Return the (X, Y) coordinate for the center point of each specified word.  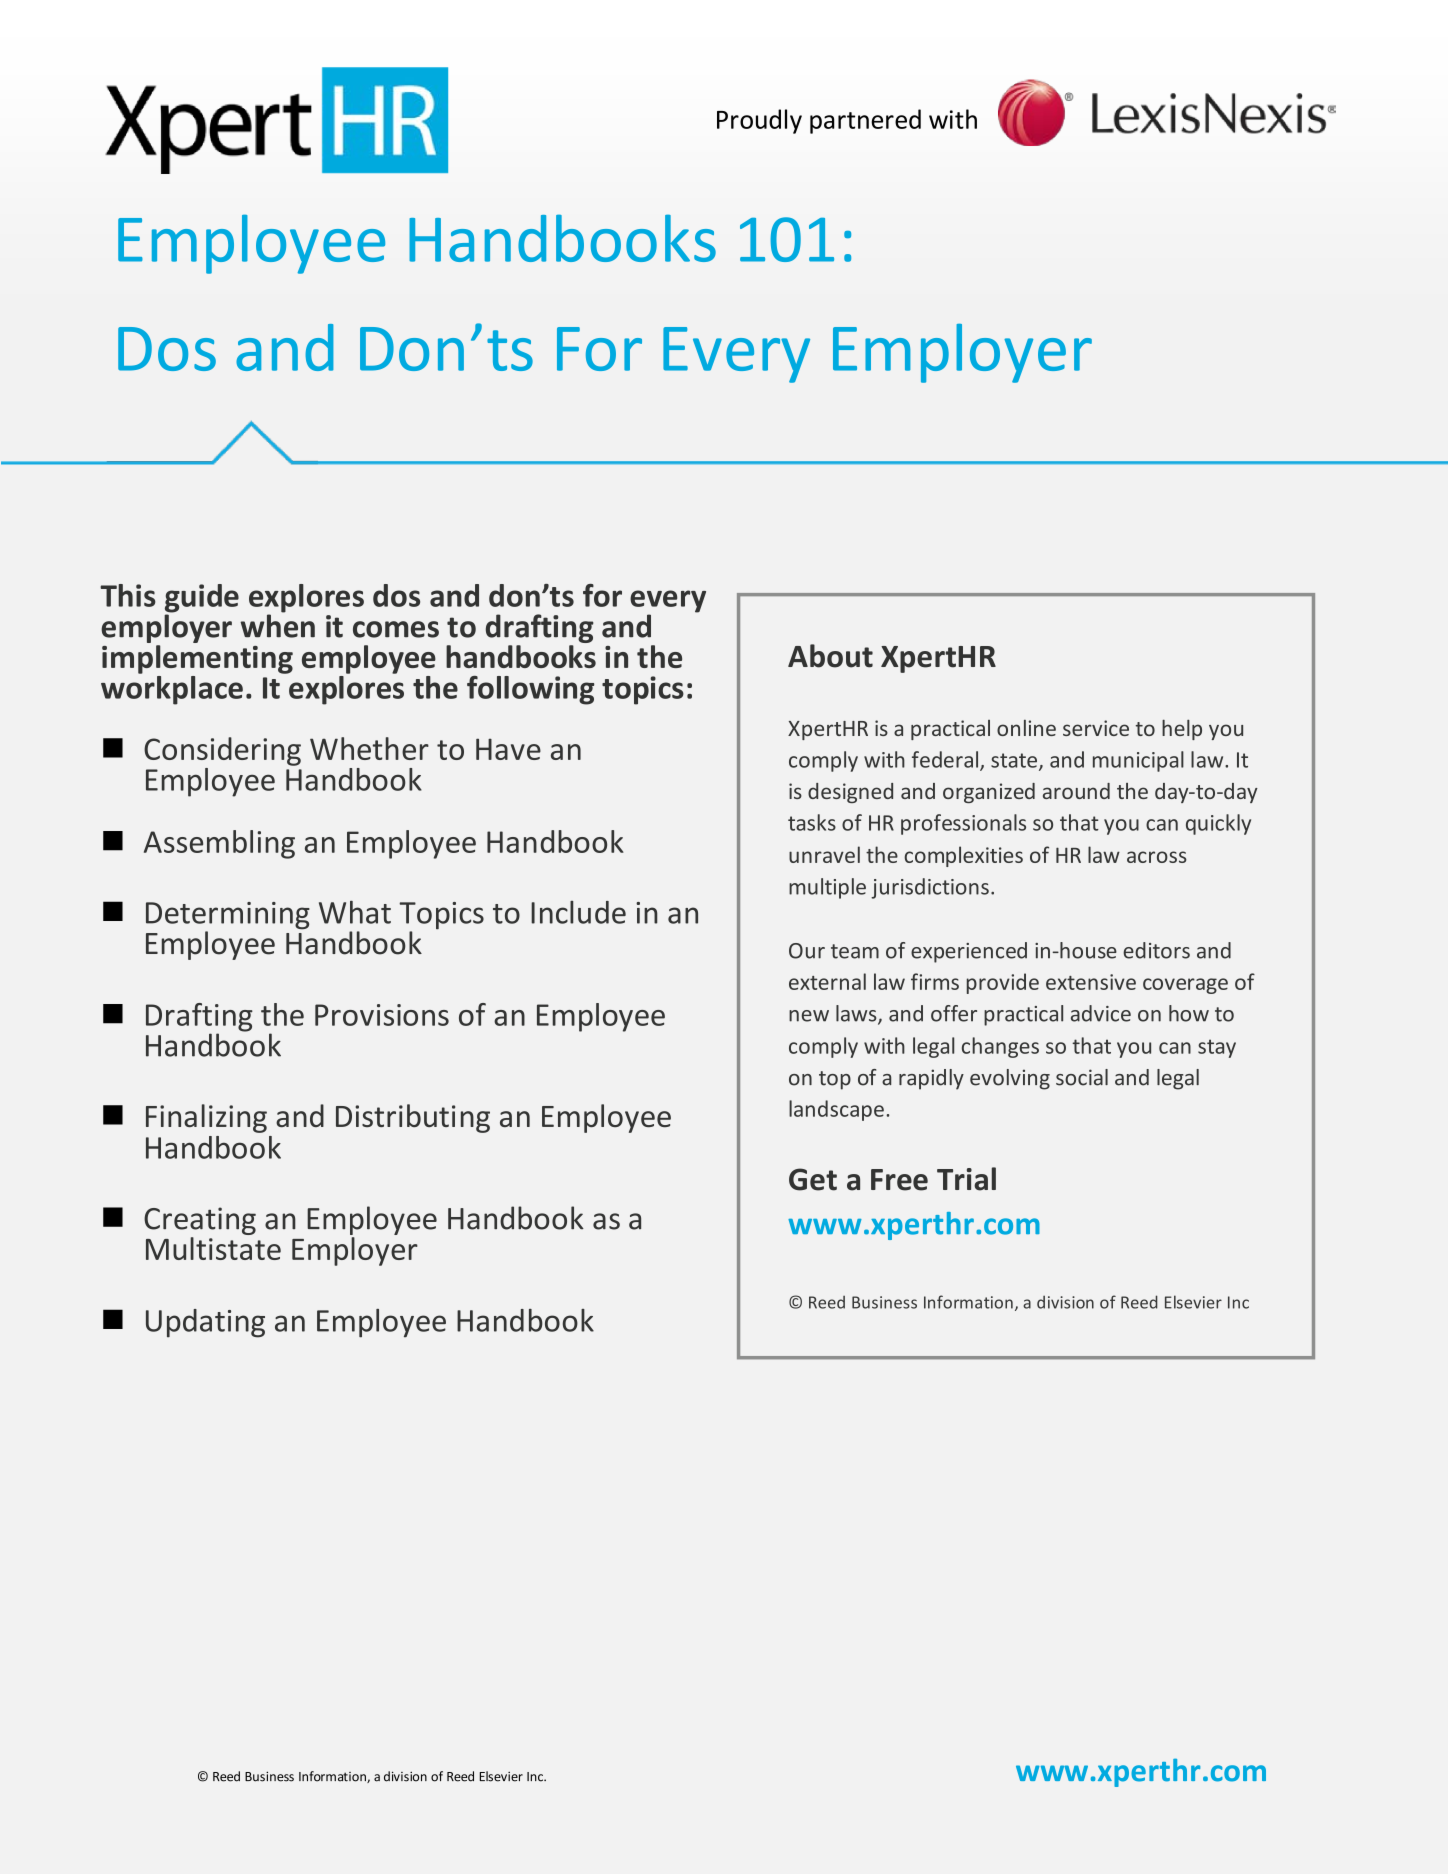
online (1026, 728)
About (830, 656)
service (1096, 728)
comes (396, 629)
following (530, 690)
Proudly (759, 121)
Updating (205, 1323)
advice (1101, 1013)
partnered (865, 121)
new (809, 1016)
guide (202, 599)
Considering (222, 751)
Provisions (382, 1015)
